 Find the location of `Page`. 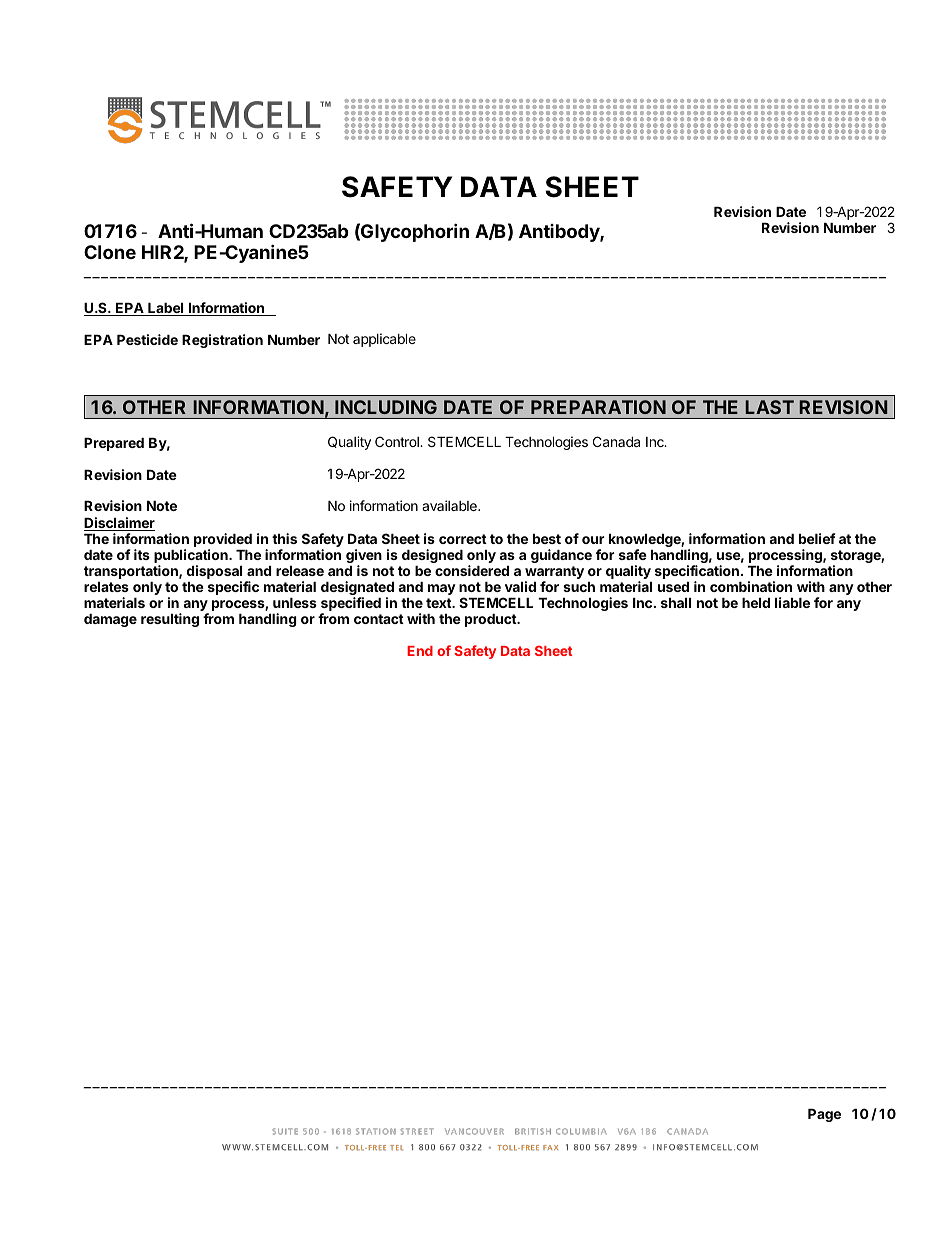

Page is located at coordinates (824, 1115).
